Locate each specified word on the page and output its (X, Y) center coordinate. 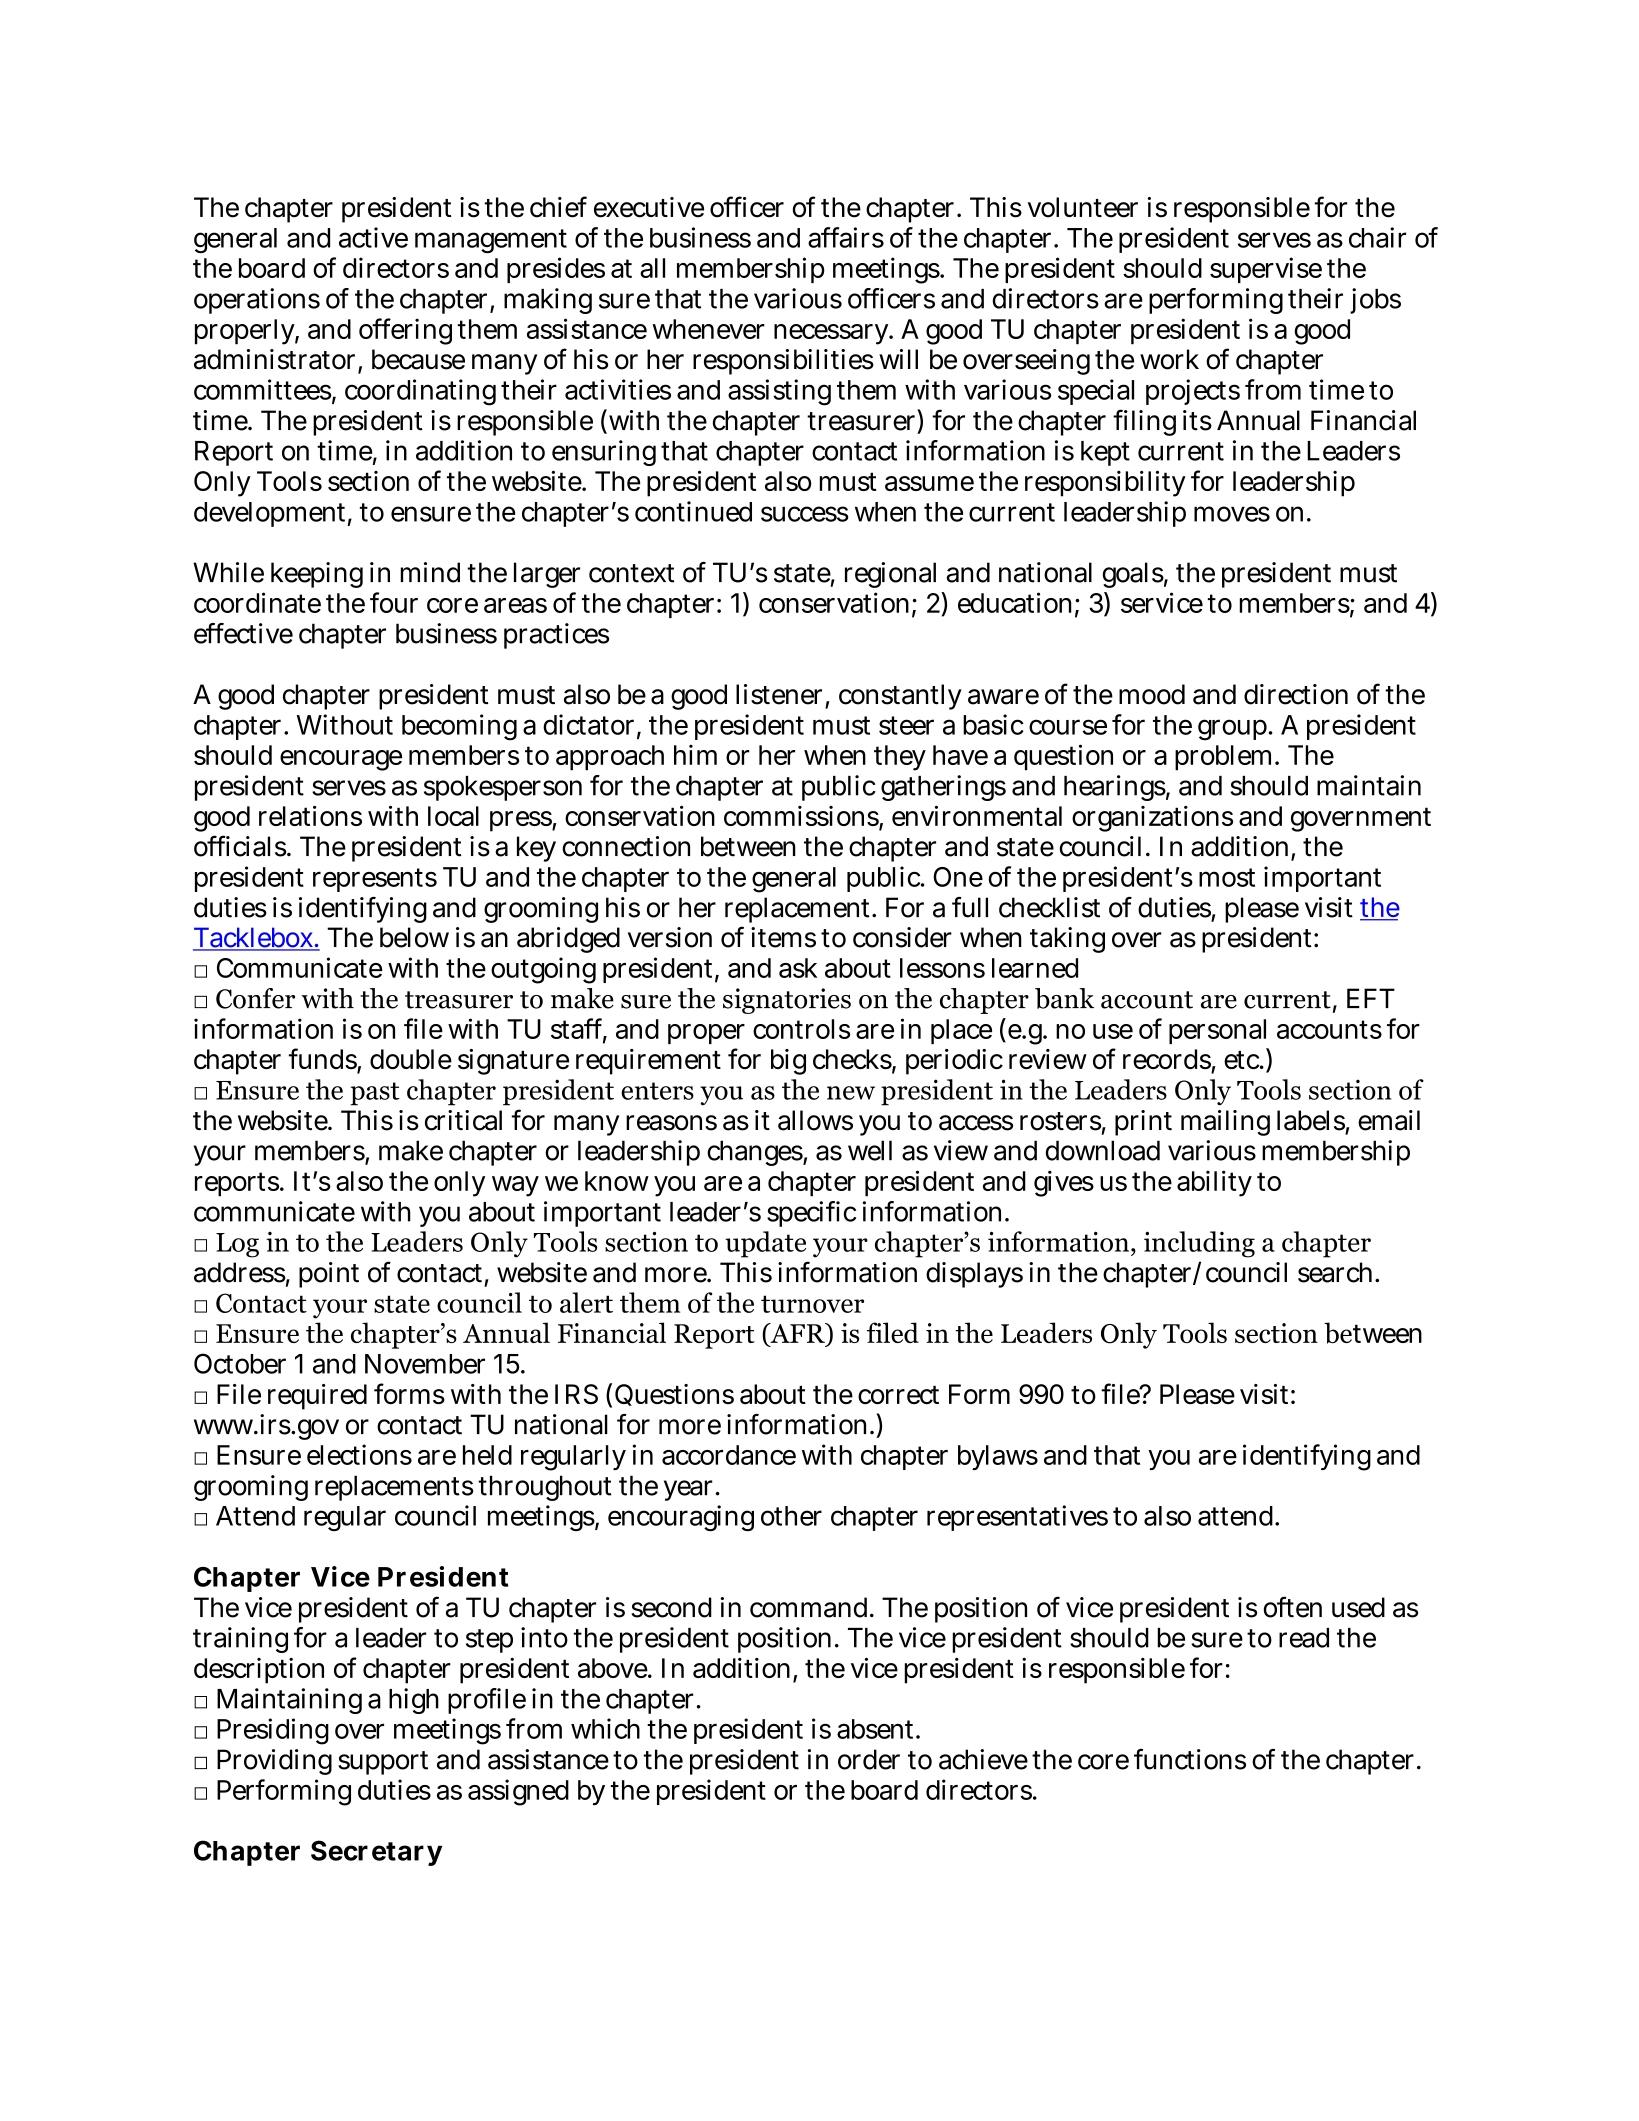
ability (1214, 1183)
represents (375, 880)
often (1293, 1607)
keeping (317, 575)
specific (811, 1214)
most (1227, 877)
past (375, 1094)
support (383, 1763)
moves (1232, 514)
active (373, 237)
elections (359, 1454)
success (805, 514)
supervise (1266, 270)
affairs (846, 237)
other (791, 1516)
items (783, 937)
